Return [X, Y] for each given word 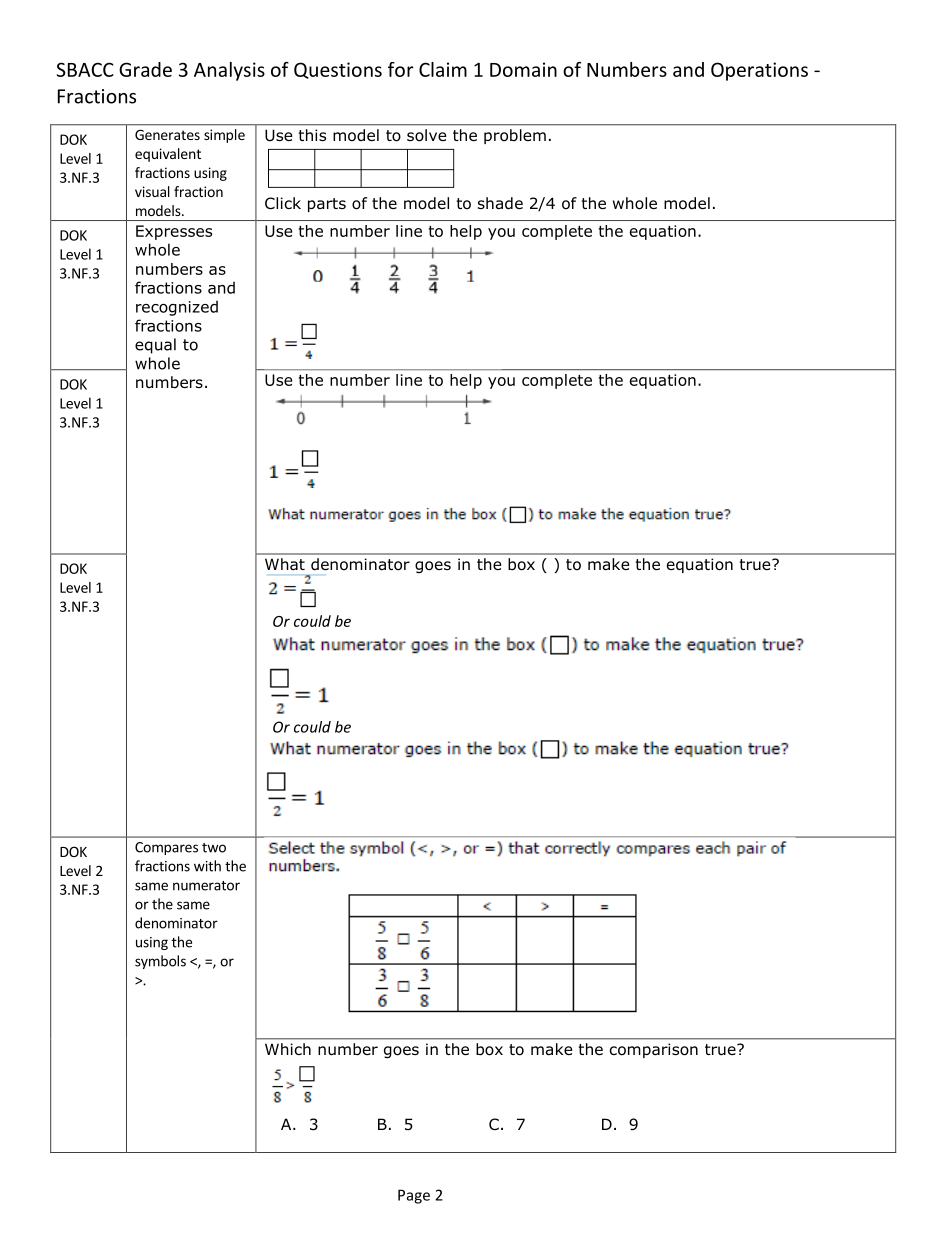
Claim [443, 69]
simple [224, 136]
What [285, 564]
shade [500, 203]
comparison [654, 1050]
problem [515, 136]
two [214, 848]
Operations [759, 71]
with [207, 866]
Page [414, 1196]
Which [288, 1049]
